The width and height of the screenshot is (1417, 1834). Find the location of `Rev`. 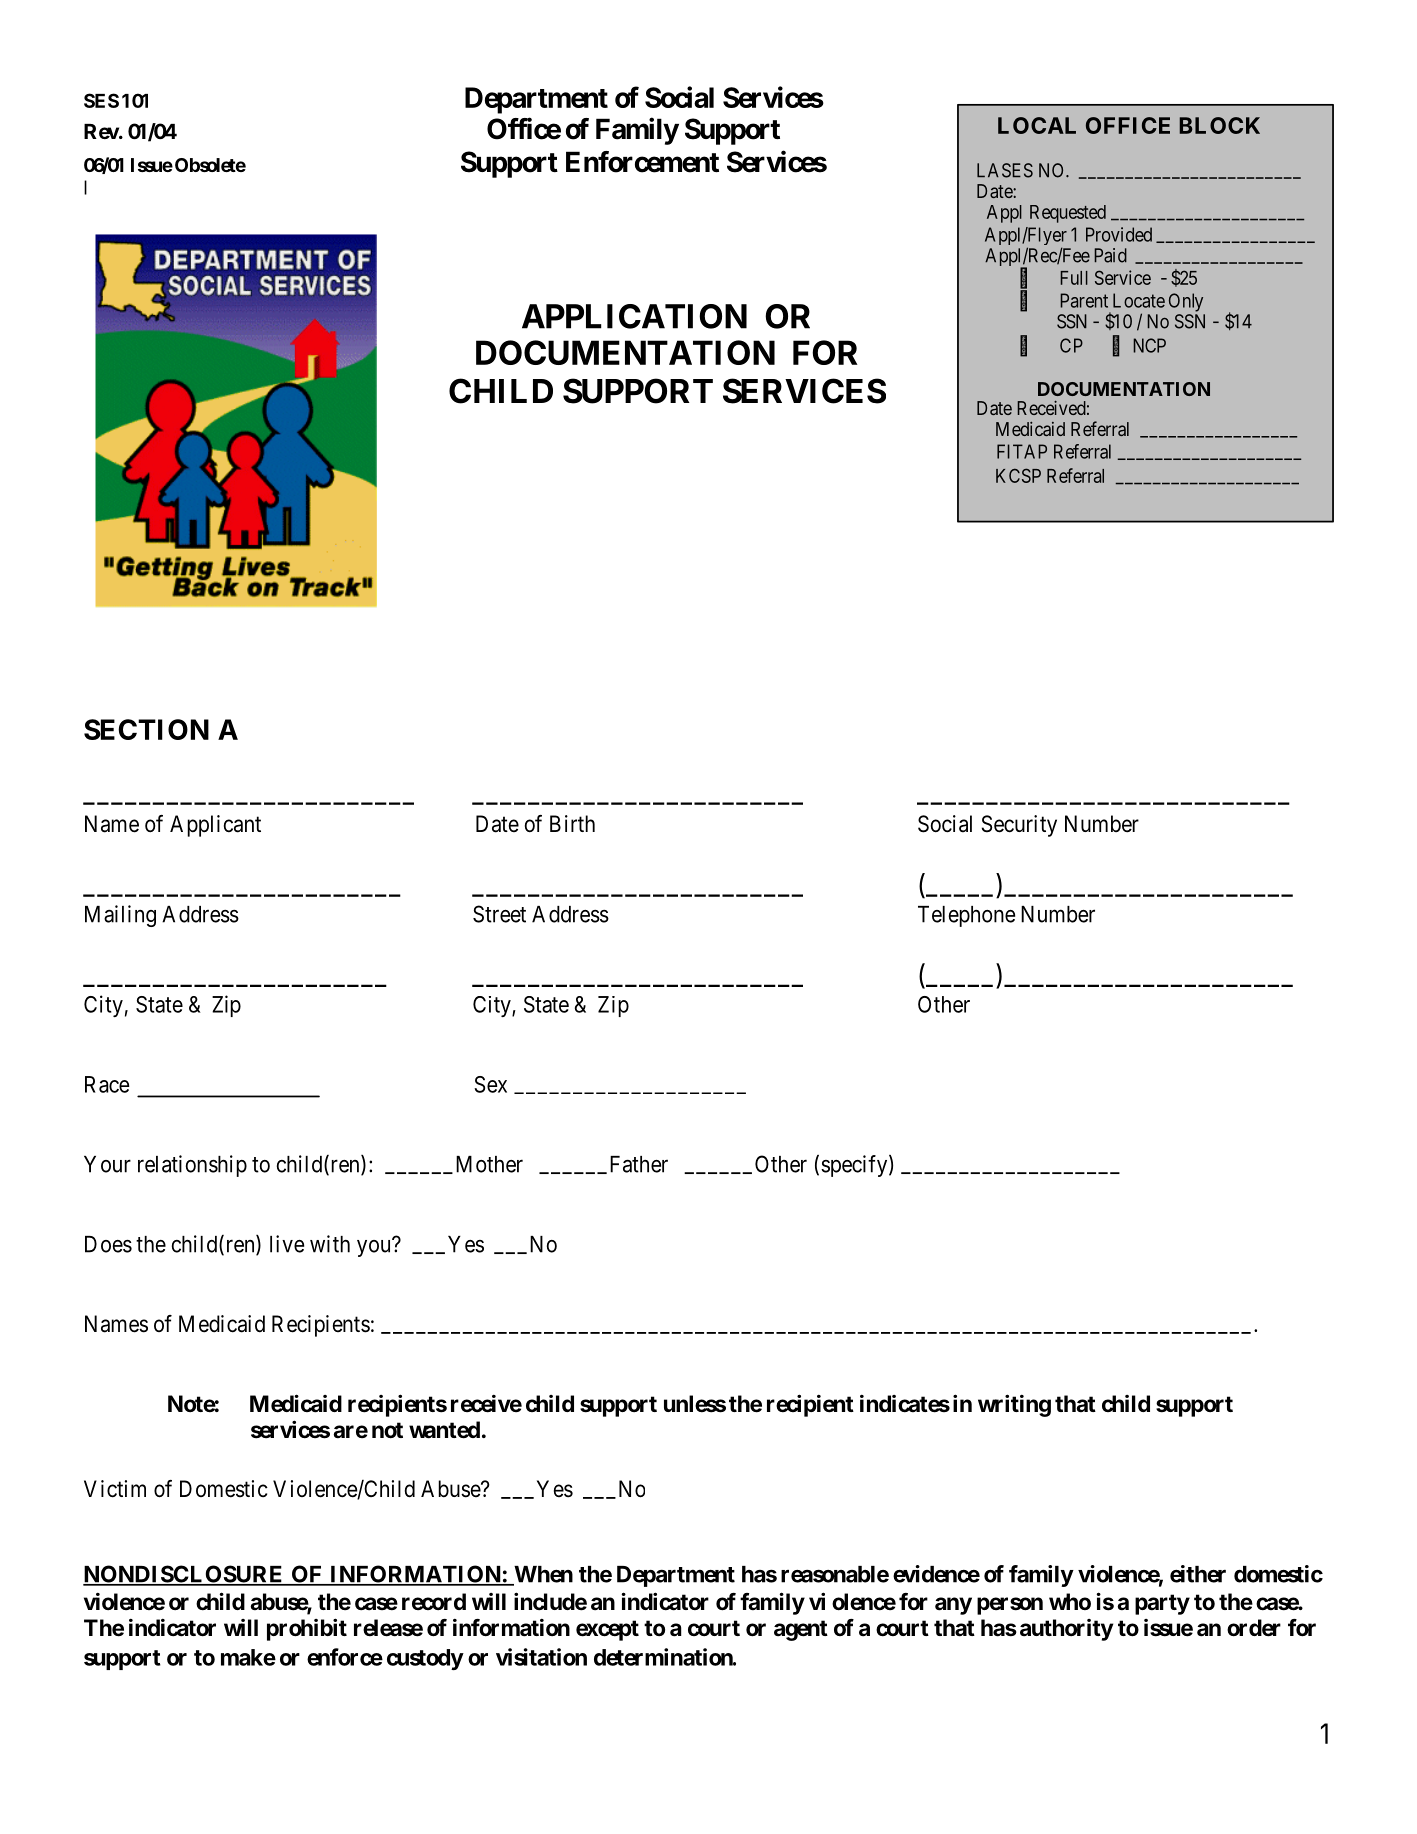

Rev is located at coordinates (102, 131).
